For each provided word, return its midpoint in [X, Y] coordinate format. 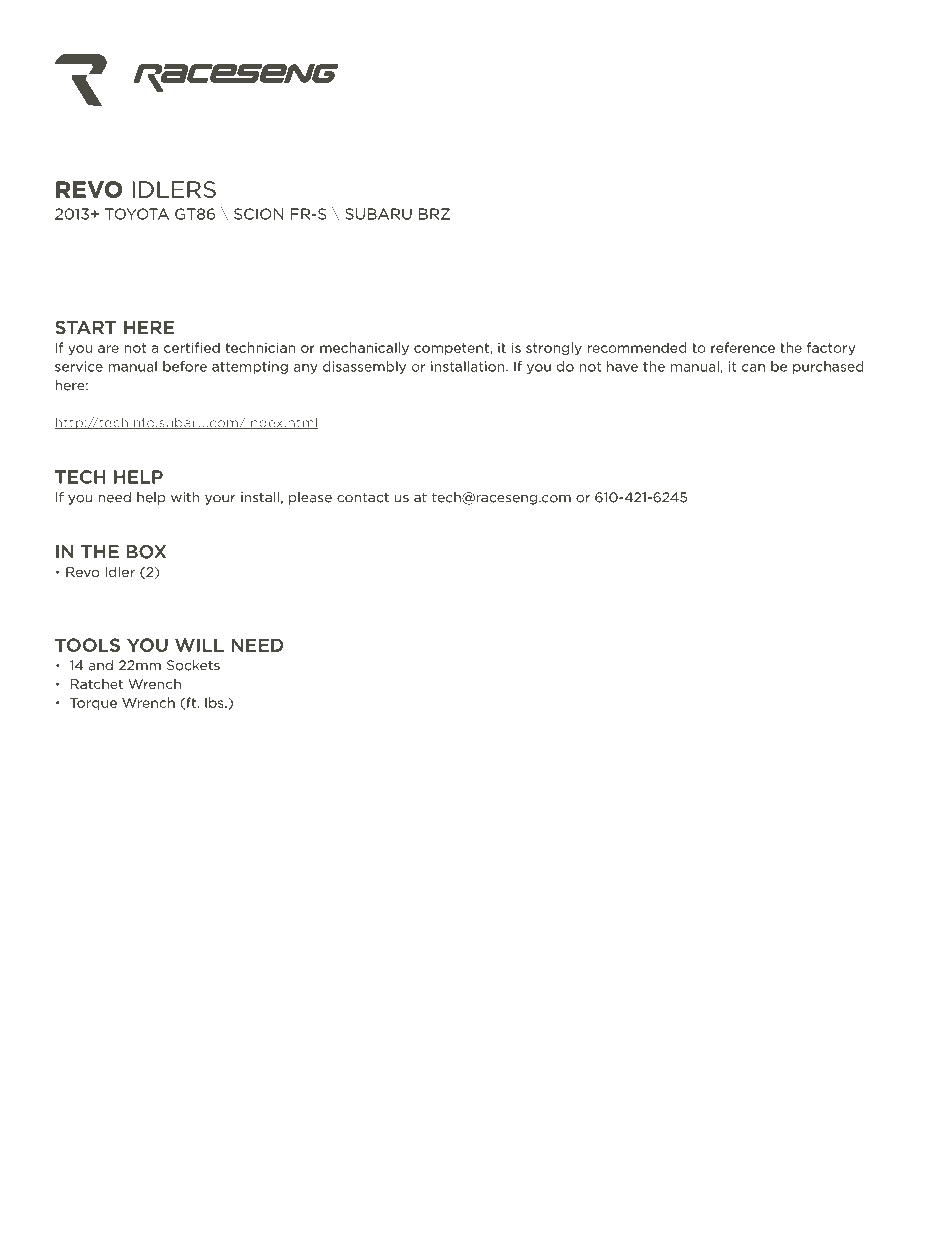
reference [743, 347]
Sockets [193, 665]
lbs [215, 702]
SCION [259, 214]
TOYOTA [137, 214]
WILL [199, 645]
